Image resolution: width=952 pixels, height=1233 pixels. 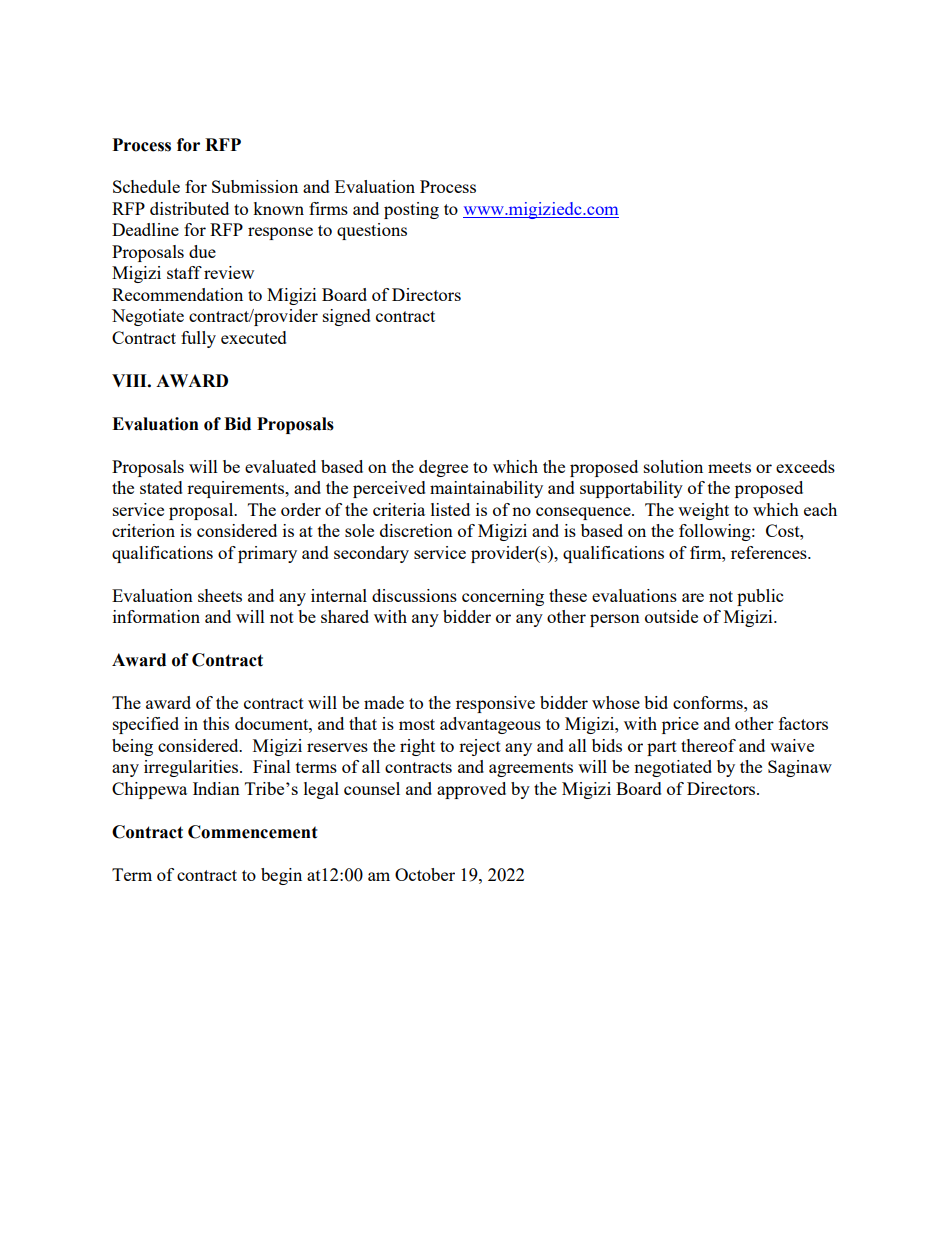 I want to click on primary, so click(x=267, y=554).
